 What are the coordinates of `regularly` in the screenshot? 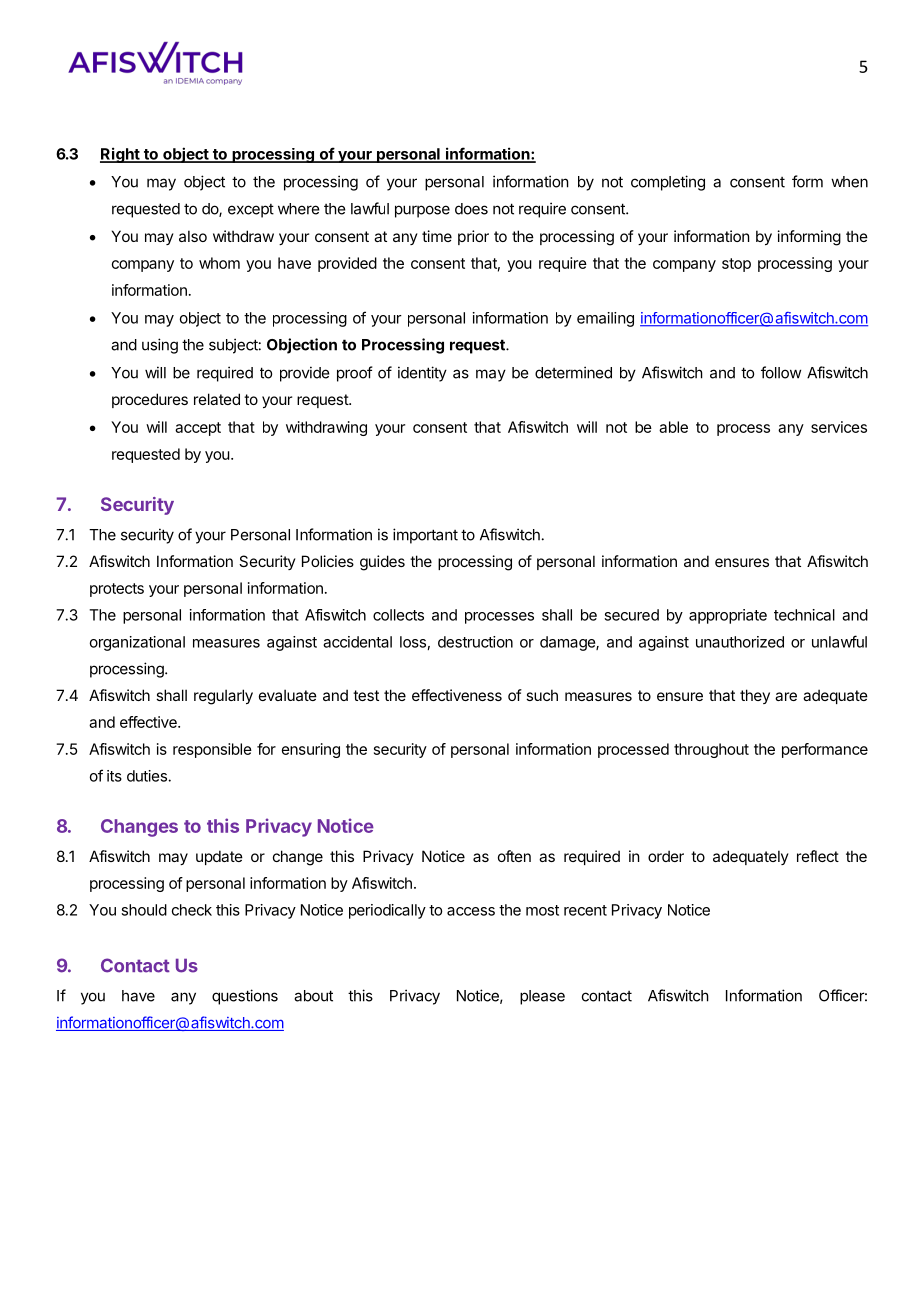 It's located at (223, 697).
